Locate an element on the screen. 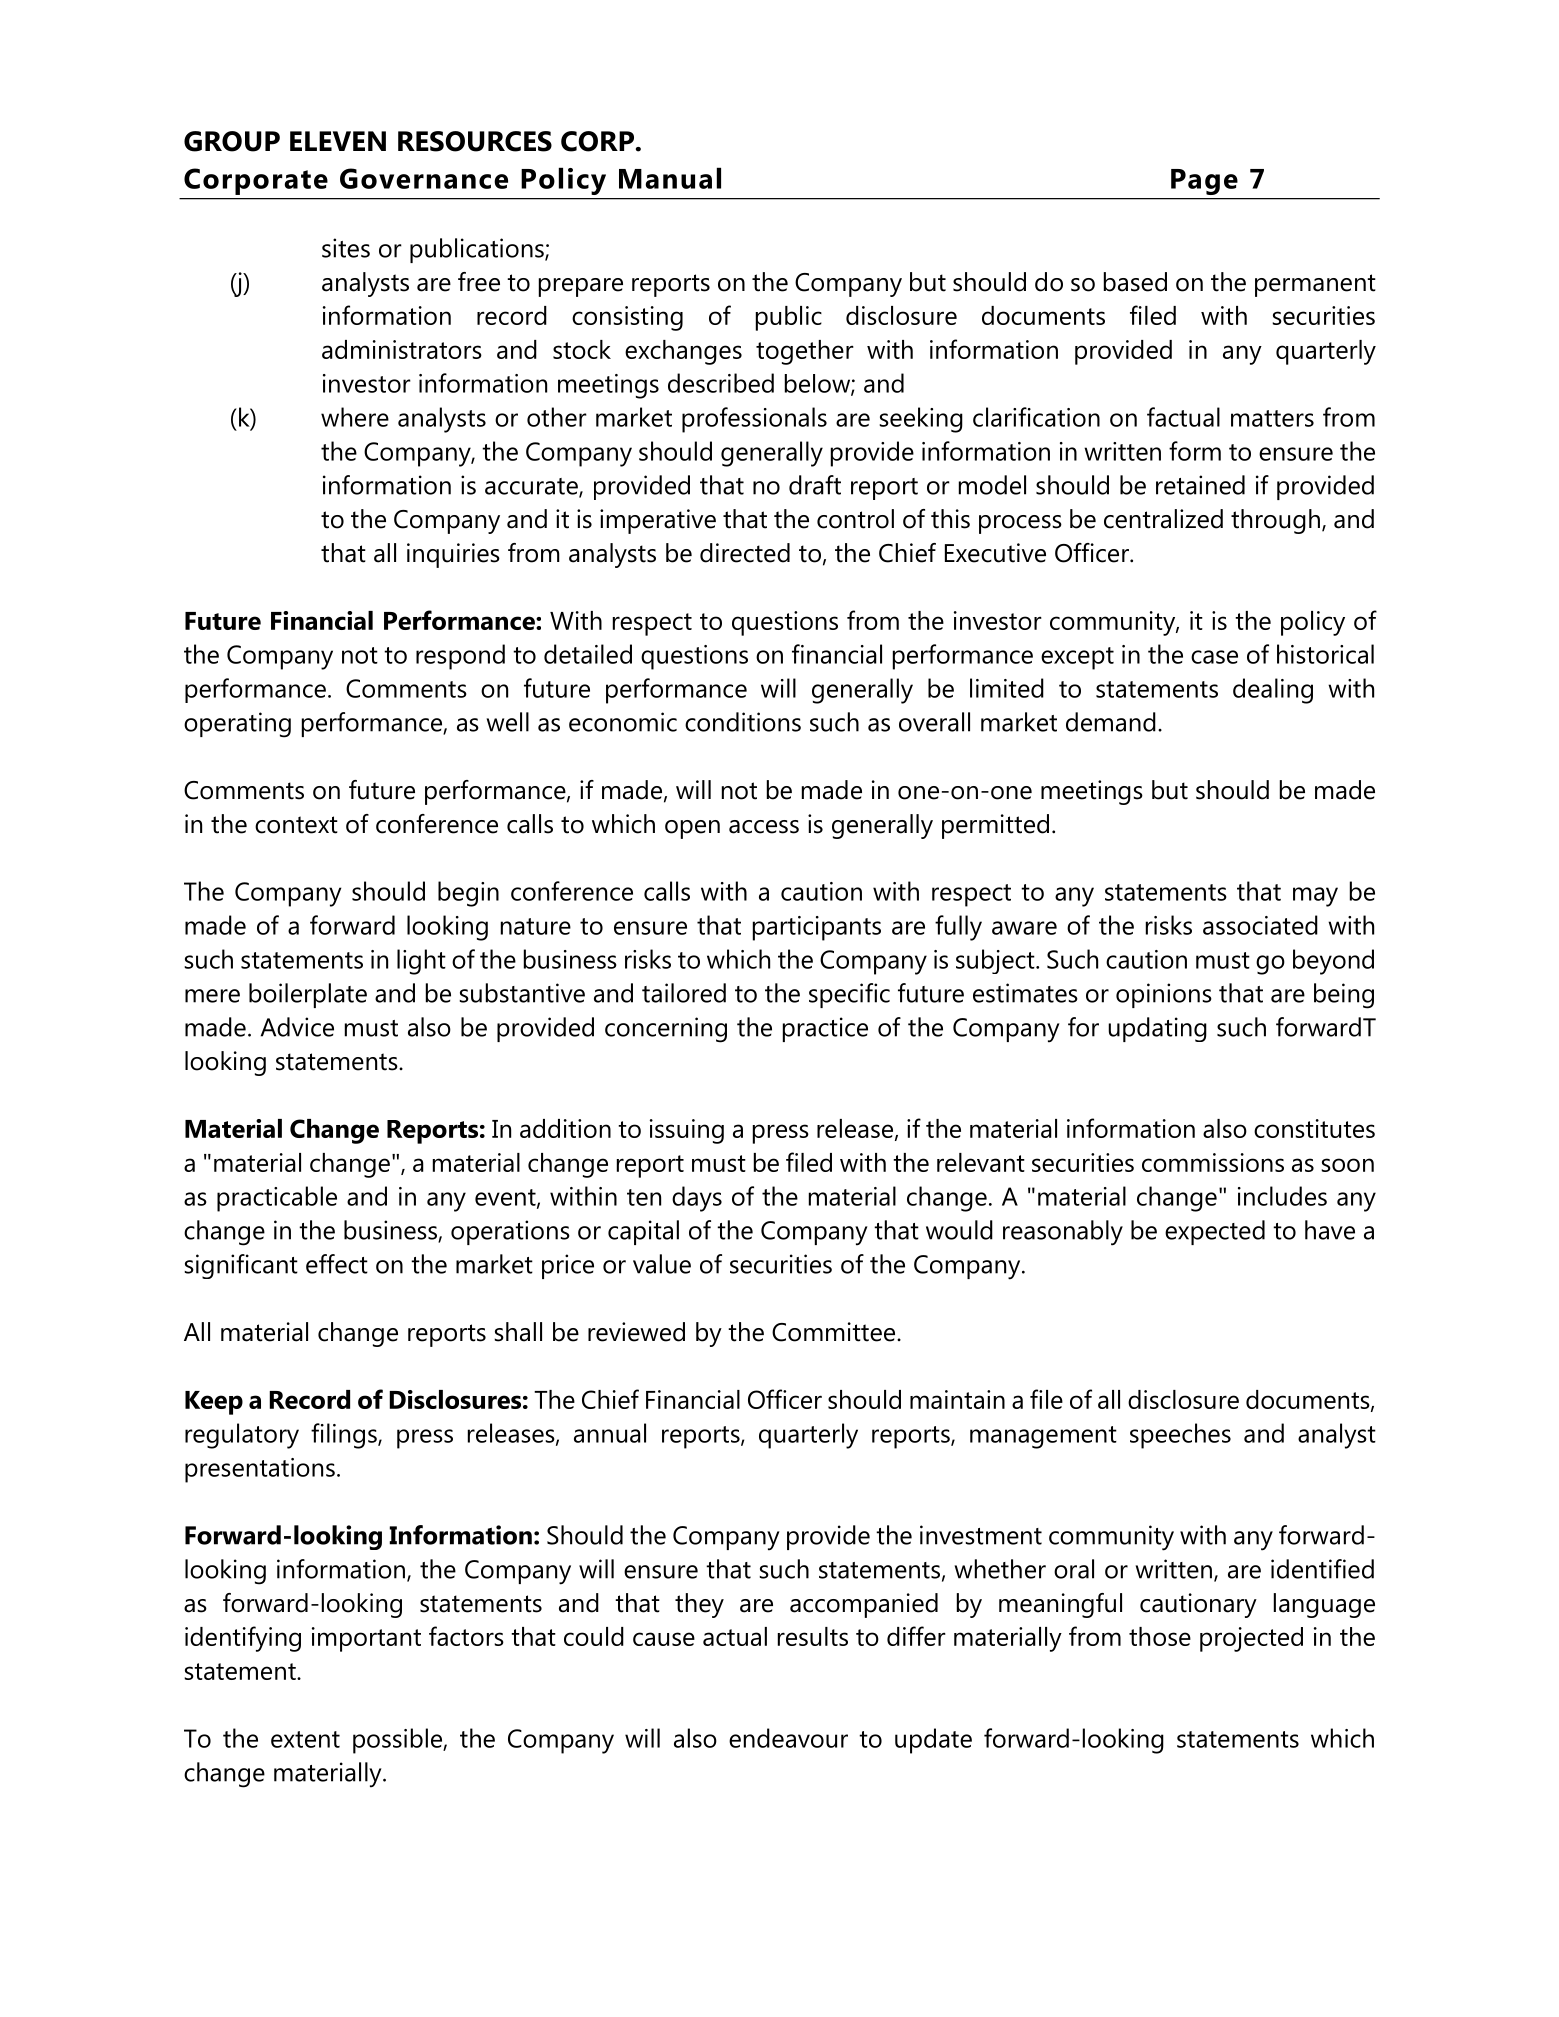  participants is located at coordinates (817, 928).
